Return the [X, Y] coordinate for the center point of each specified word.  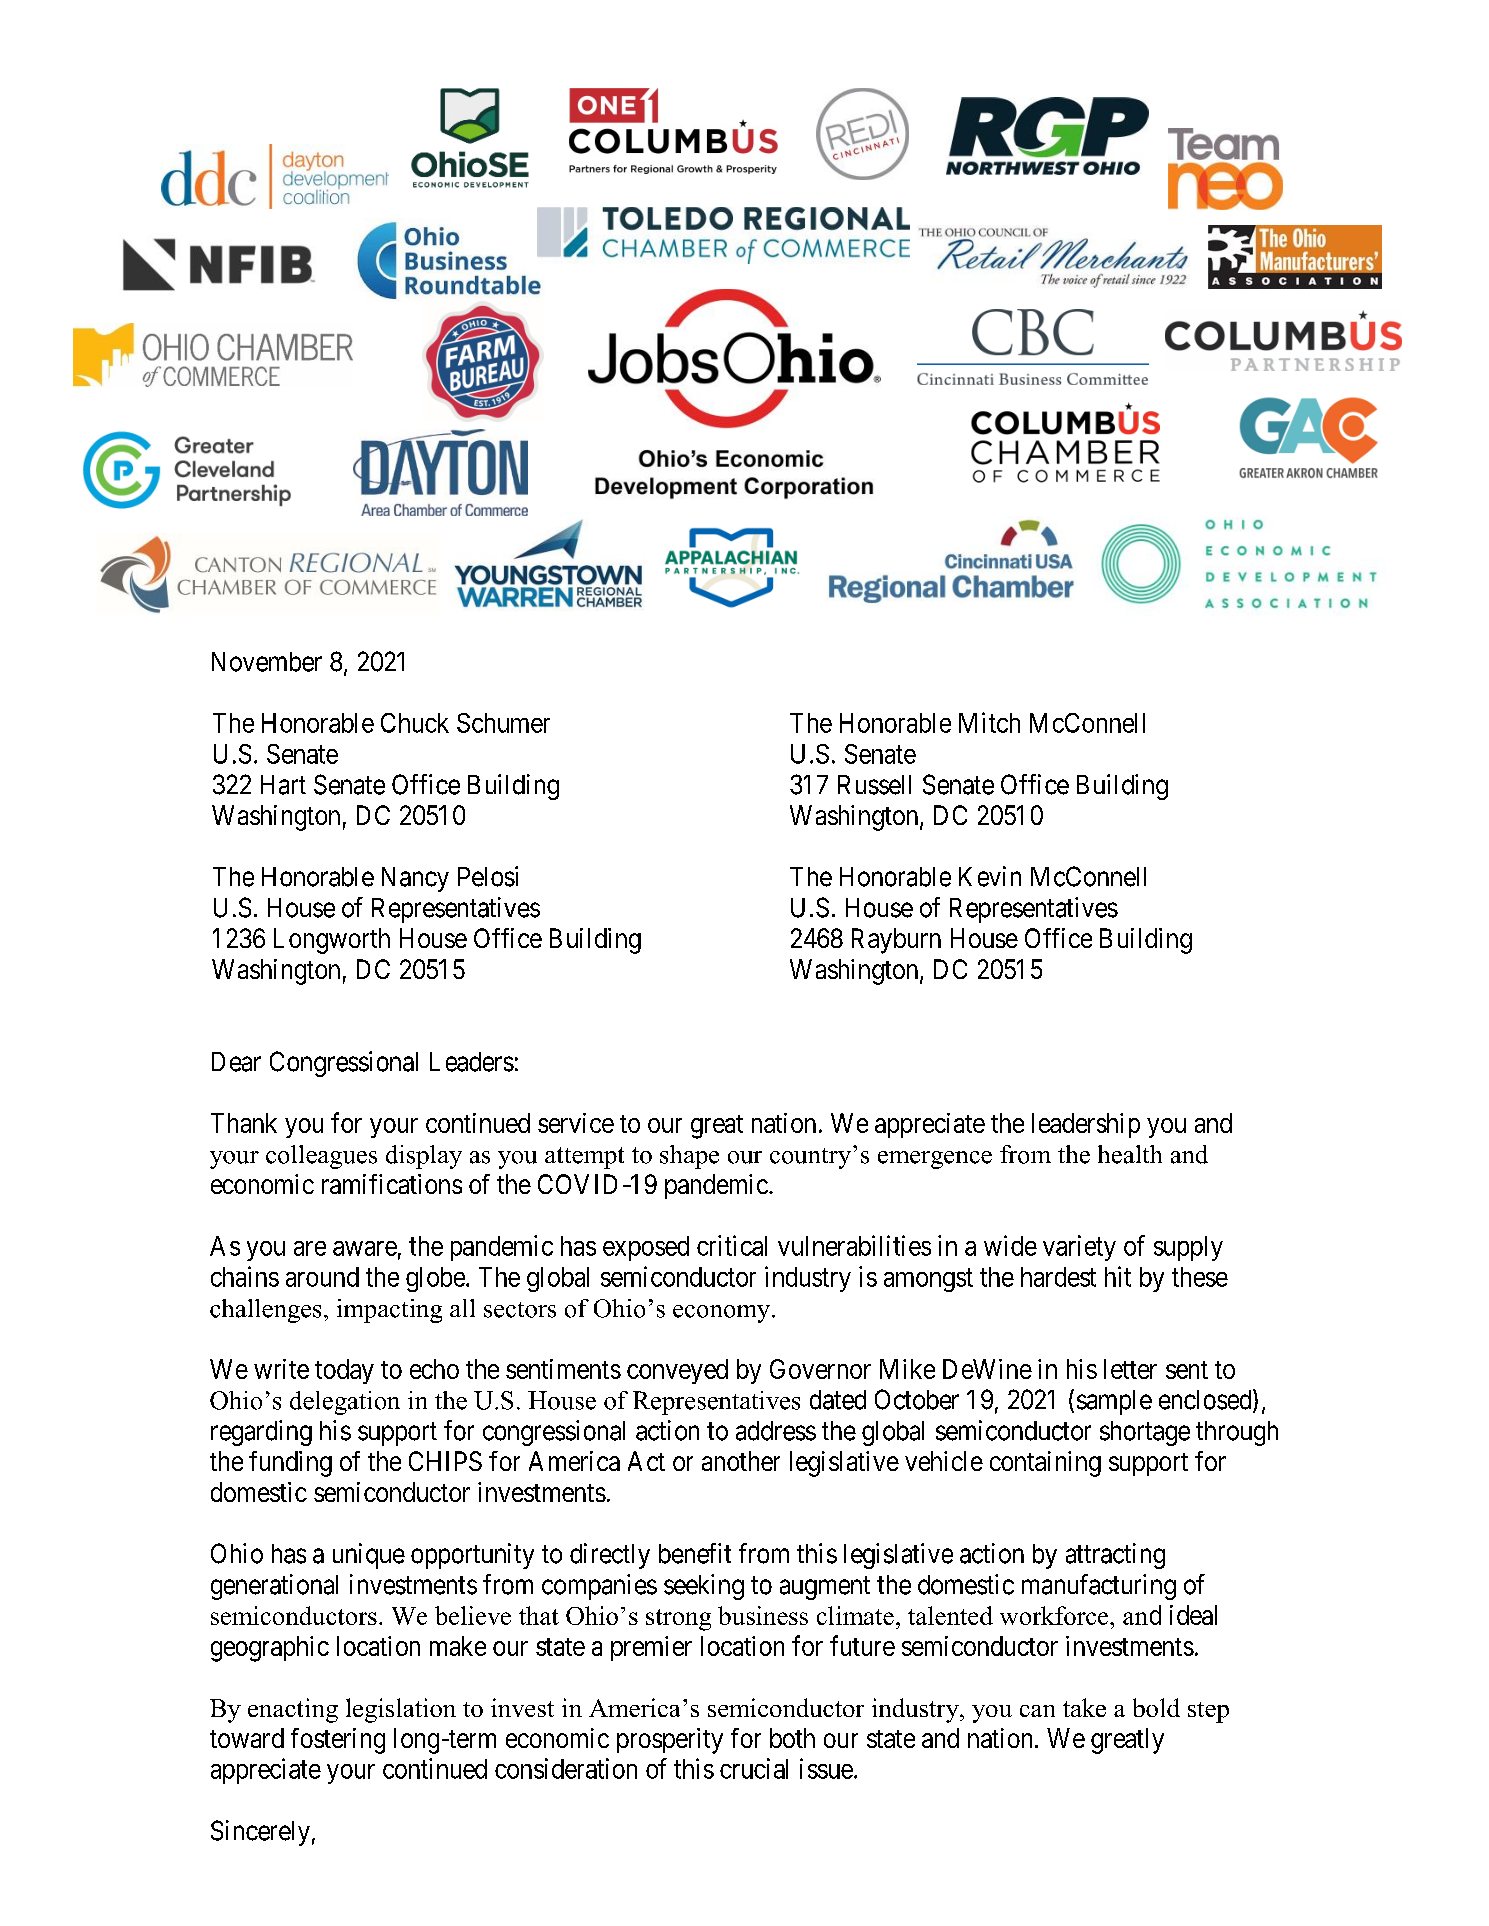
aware [365, 1248]
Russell [874, 785]
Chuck [415, 723]
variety [1079, 1248]
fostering [338, 1741]
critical [732, 1245]
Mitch [989, 722]
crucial [754, 1768]
